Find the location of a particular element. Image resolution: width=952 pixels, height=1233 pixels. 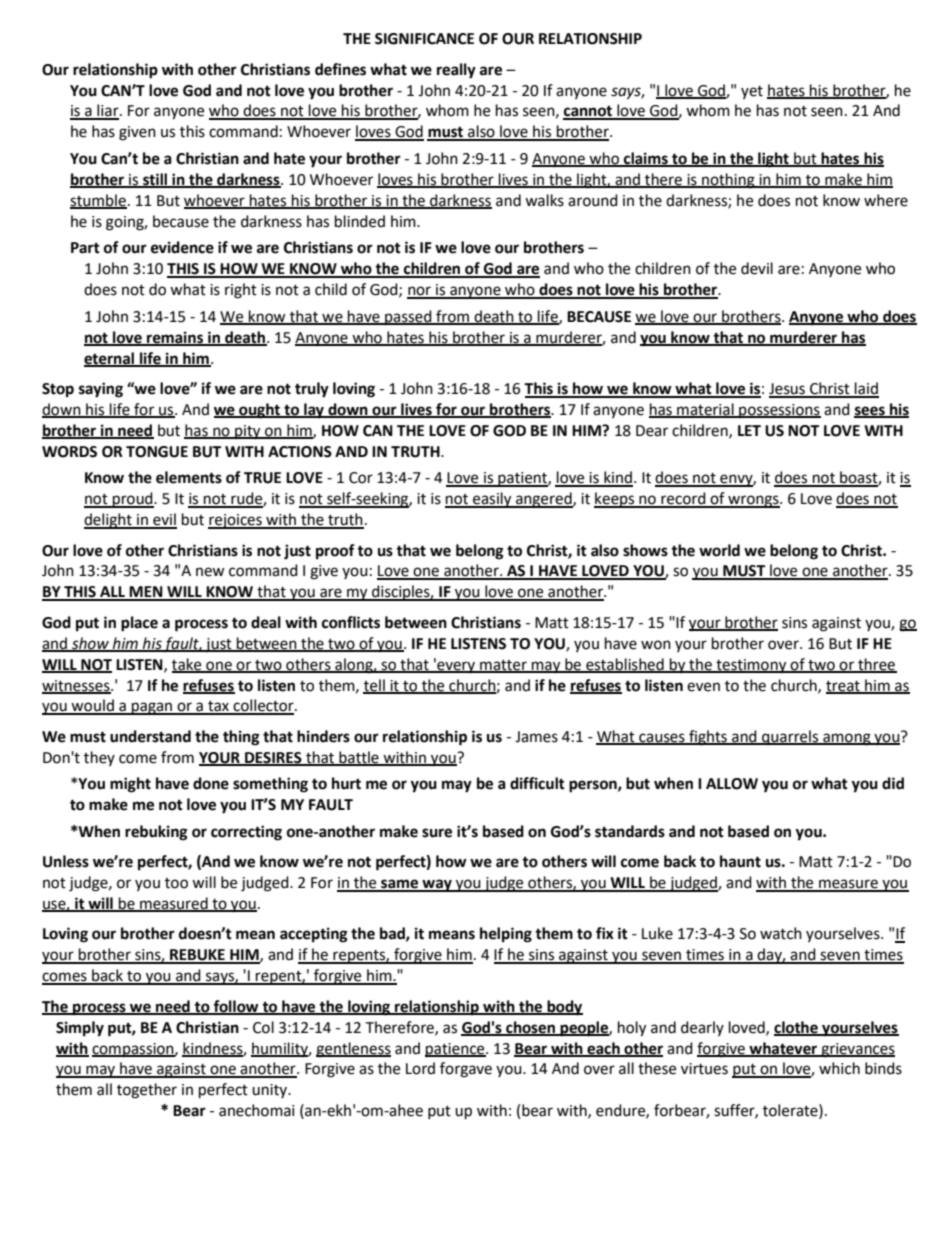

passed is located at coordinates (408, 317).
